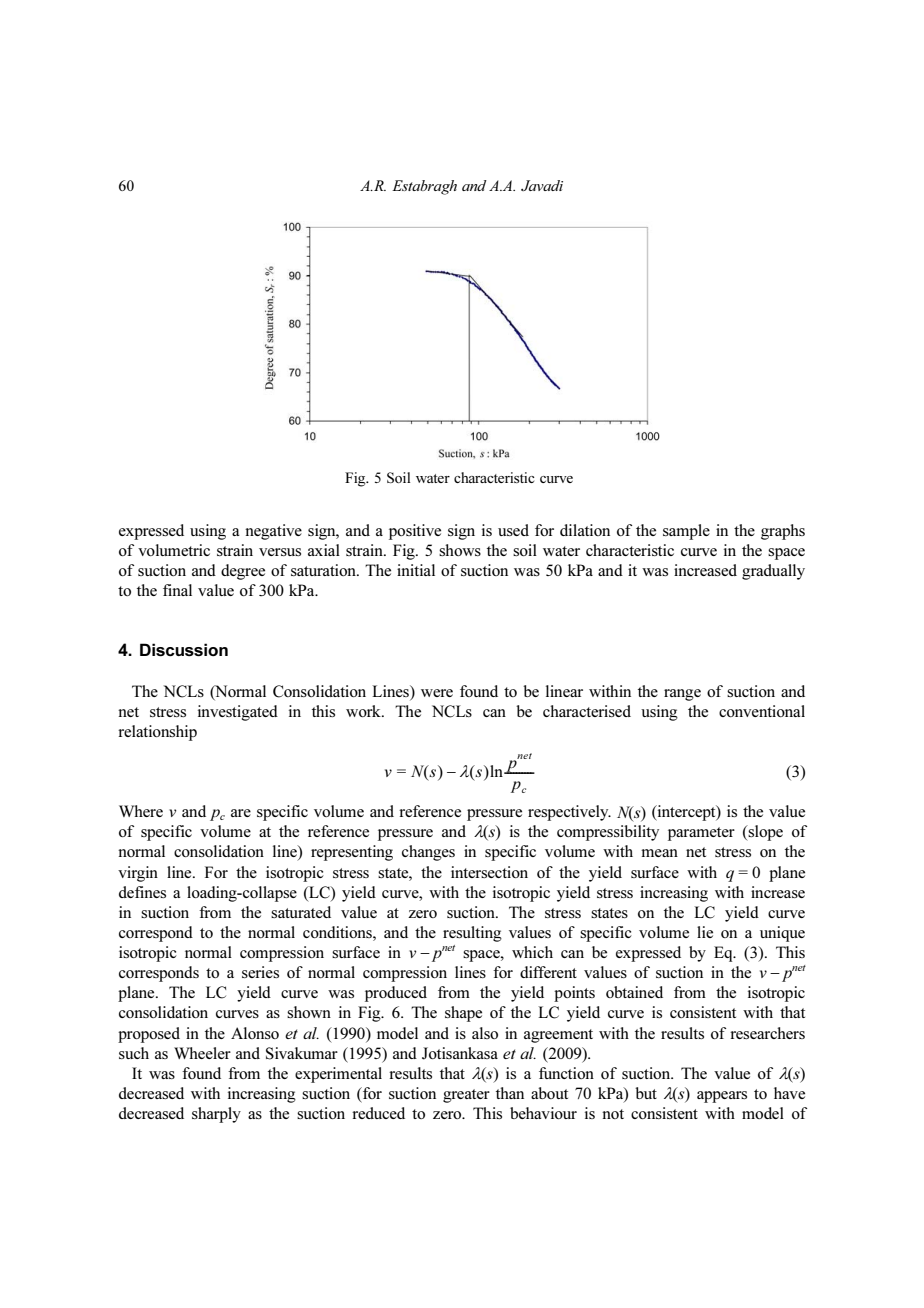 Image resolution: width=924 pixels, height=1308 pixels. I want to click on resulting, so click(472, 934).
